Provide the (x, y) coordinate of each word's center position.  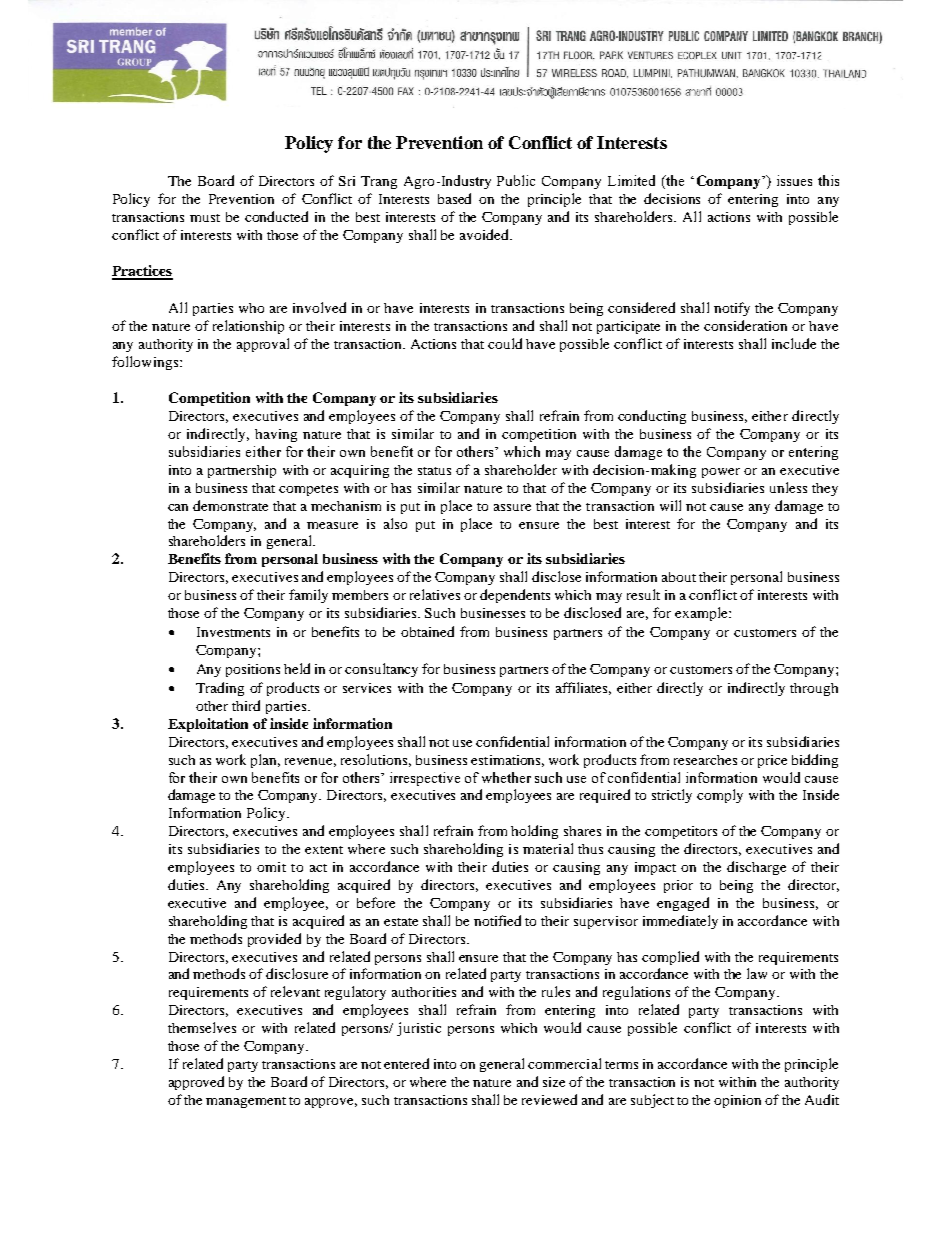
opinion (737, 1101)
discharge (756, 868)
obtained (427, 631)
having (276, 435)
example (702, 614)
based (454, 198)
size (554, 1082)
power (721, 473)
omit (271, 867)
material (548, 848)
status (434, 471)
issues (794, 180)
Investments (233, 632)
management (246, 1102)
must (205, 218)
